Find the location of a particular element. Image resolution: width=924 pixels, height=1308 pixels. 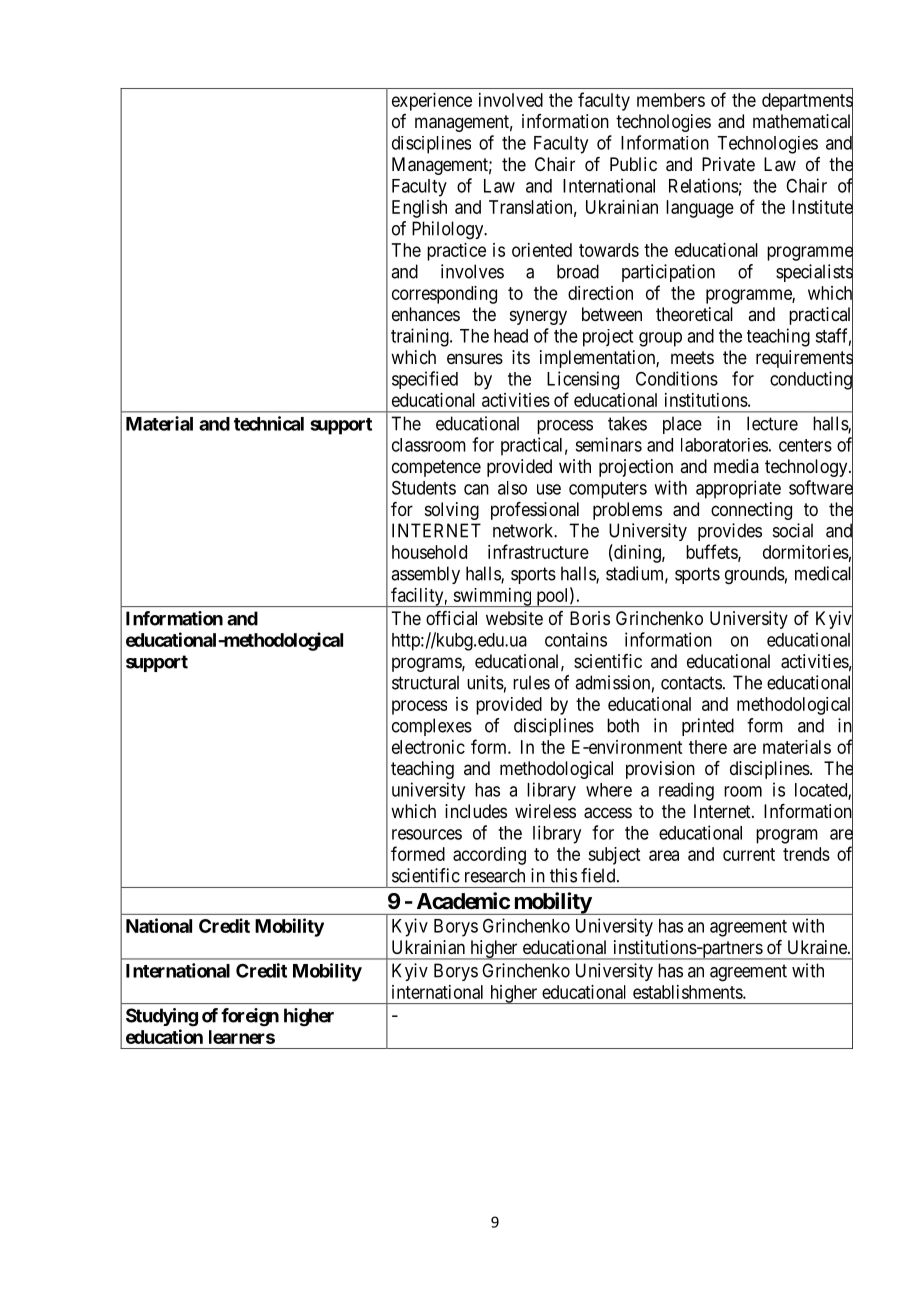

infrastructure is located at coordinates (538, 551).
